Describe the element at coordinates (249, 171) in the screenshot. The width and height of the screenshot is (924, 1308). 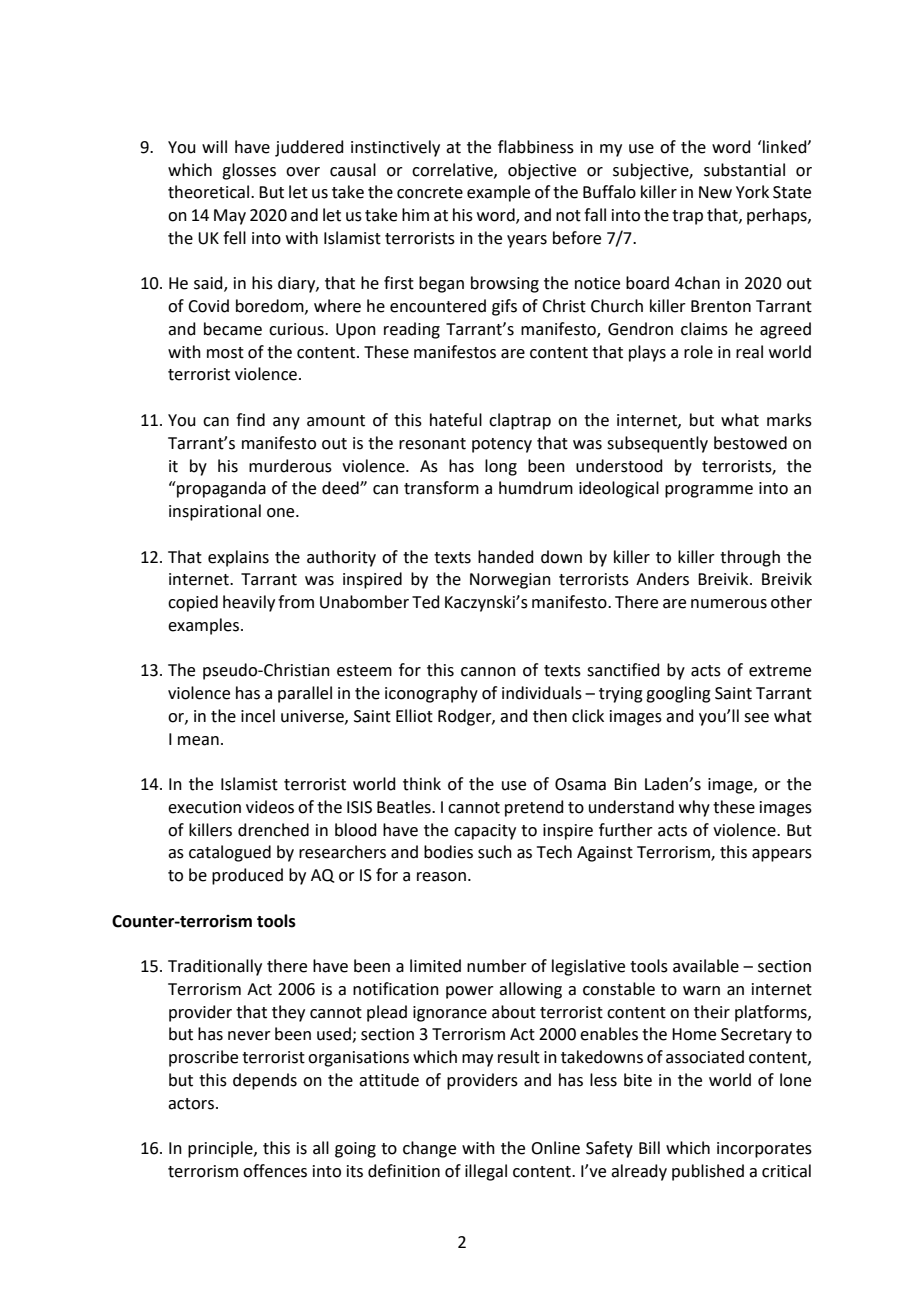
I see `glosses` at that location.
